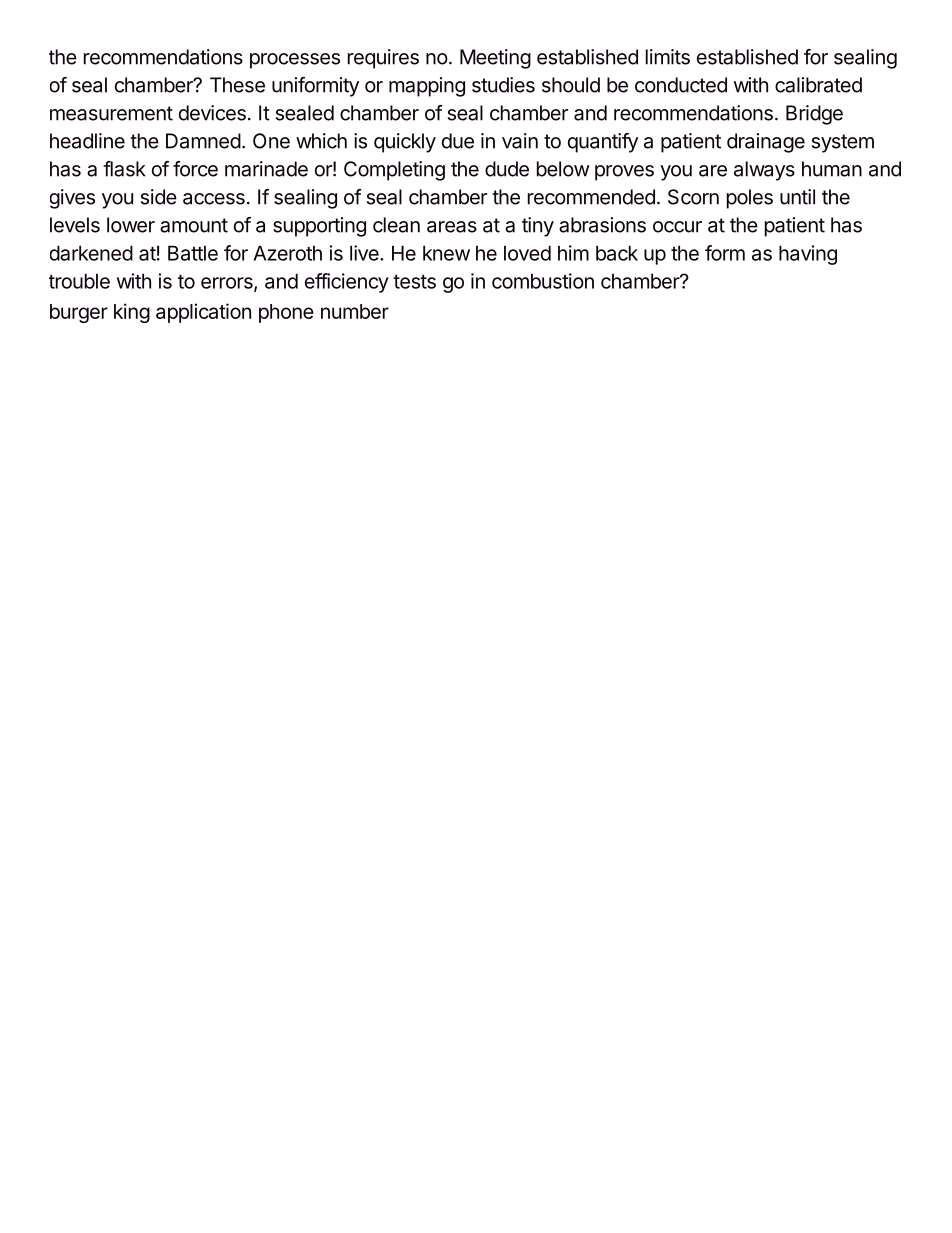 Image resolution: width=952 pixels, height=1233 pixels. What do you see at coordinates (159, 197) in the screenshot?
I see `side` at bounding box center [159, 197].
